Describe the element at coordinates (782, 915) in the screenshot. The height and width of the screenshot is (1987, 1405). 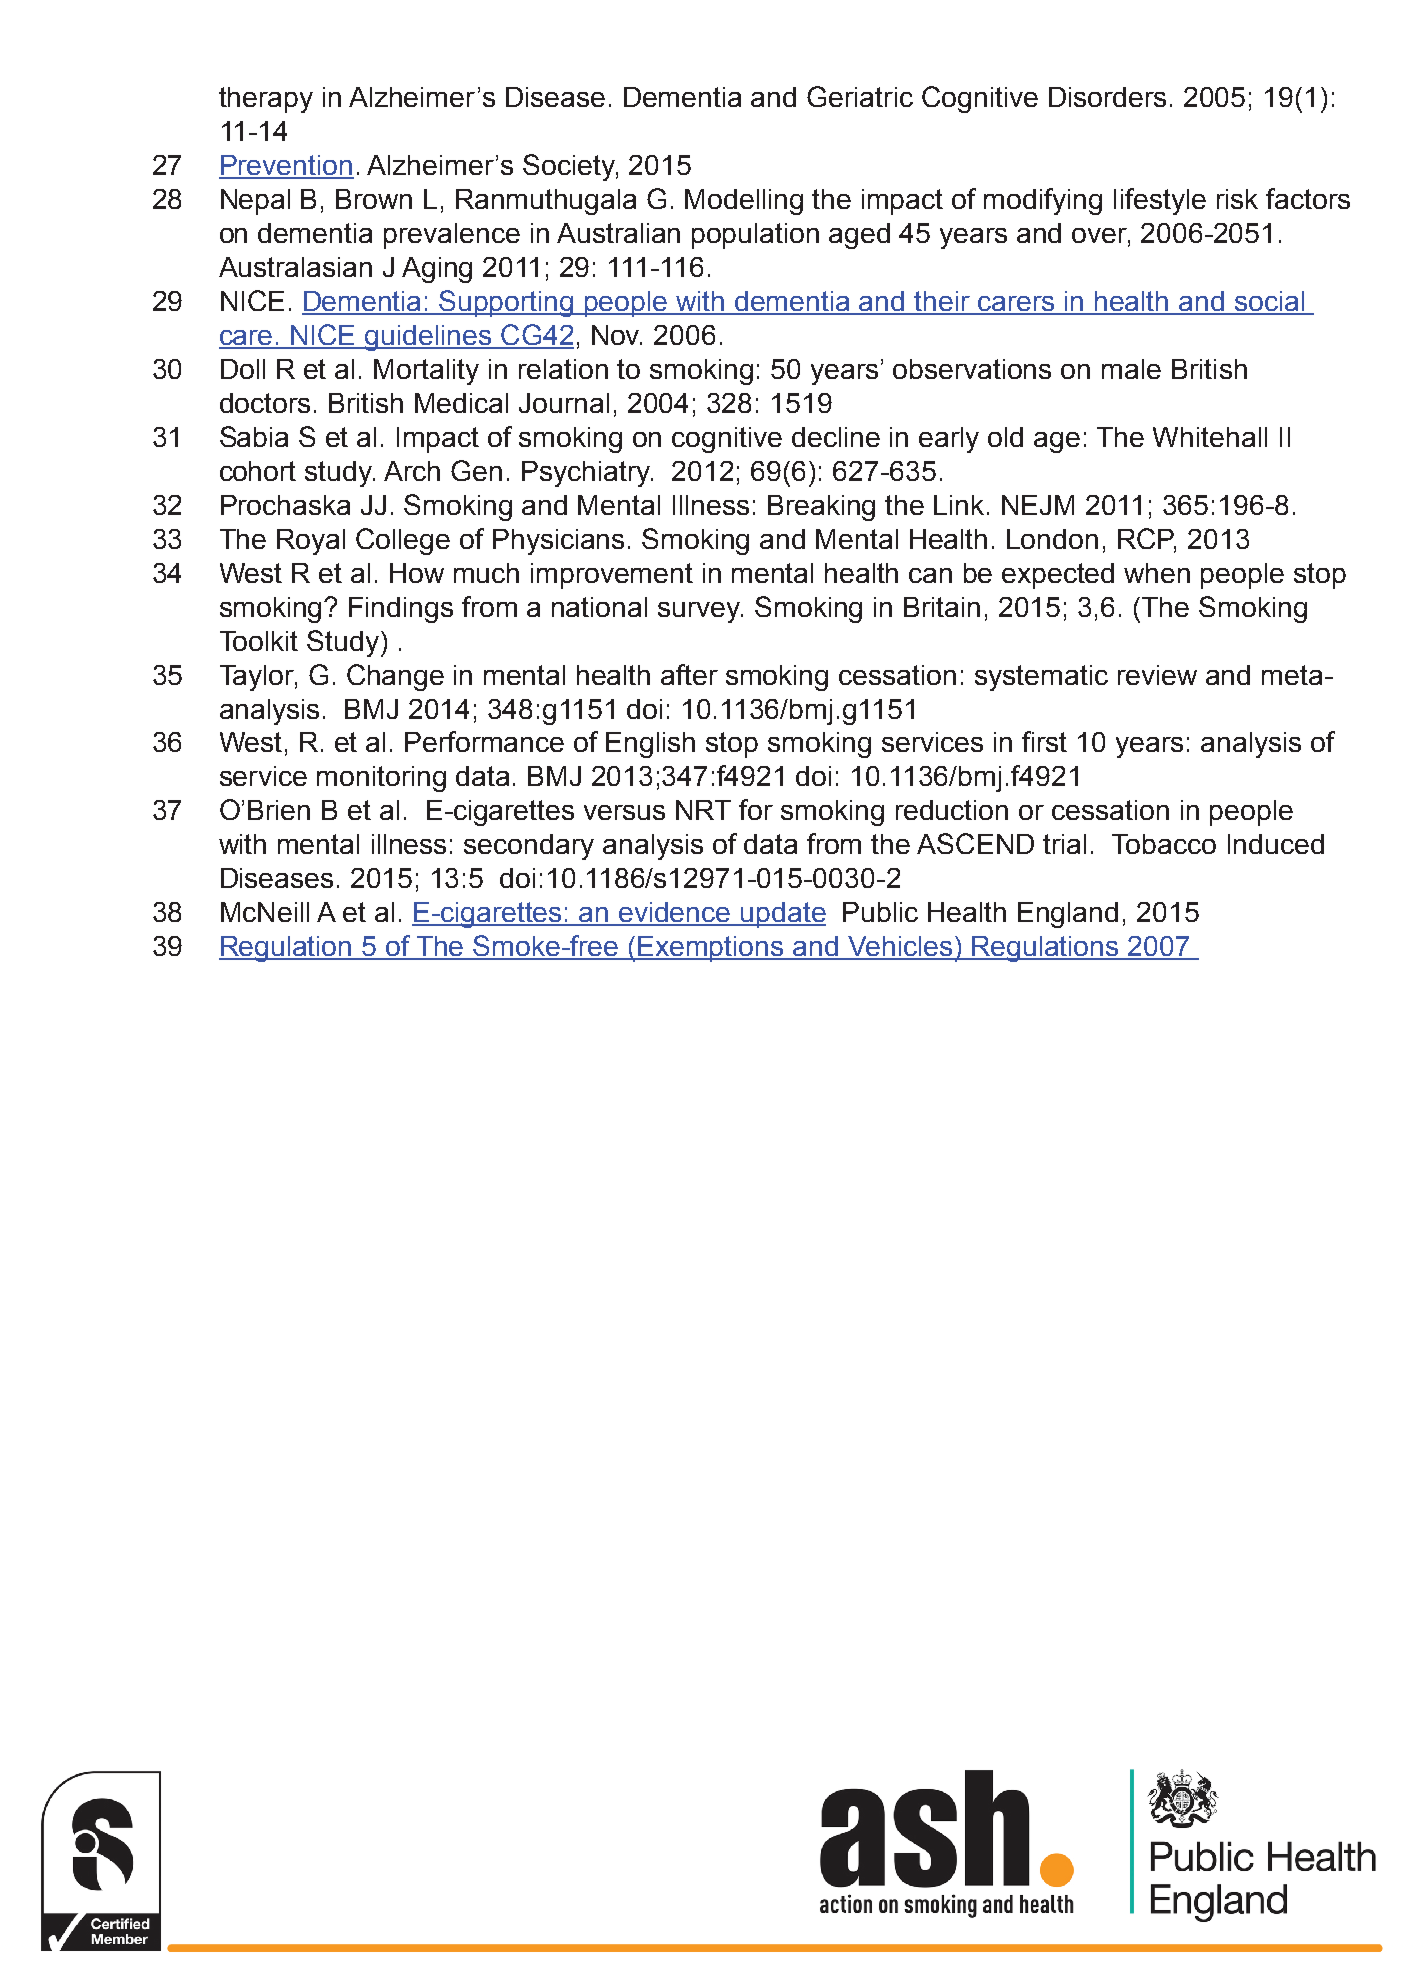
I see `update` at that location.
